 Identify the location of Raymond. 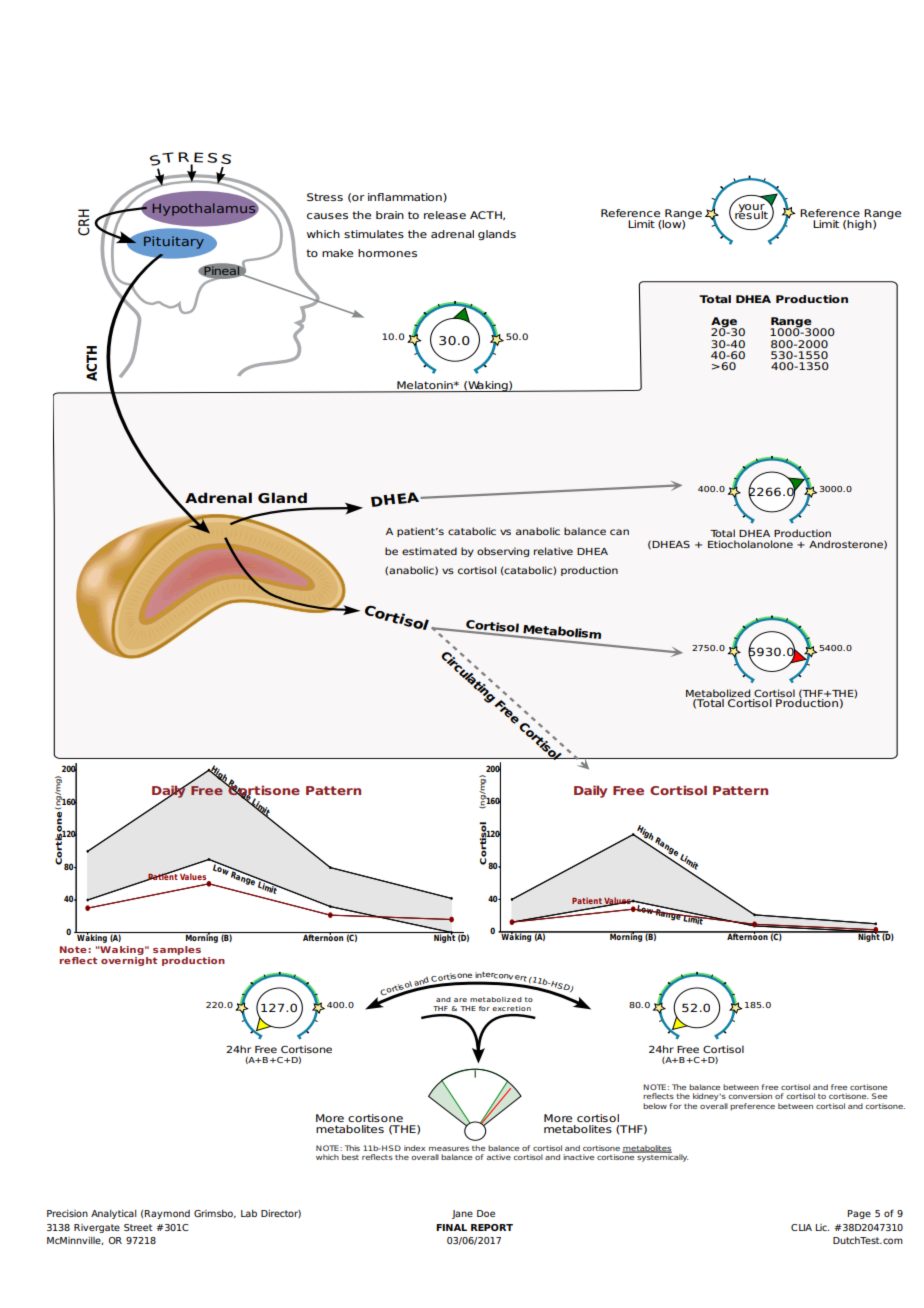
(167, 1214).
